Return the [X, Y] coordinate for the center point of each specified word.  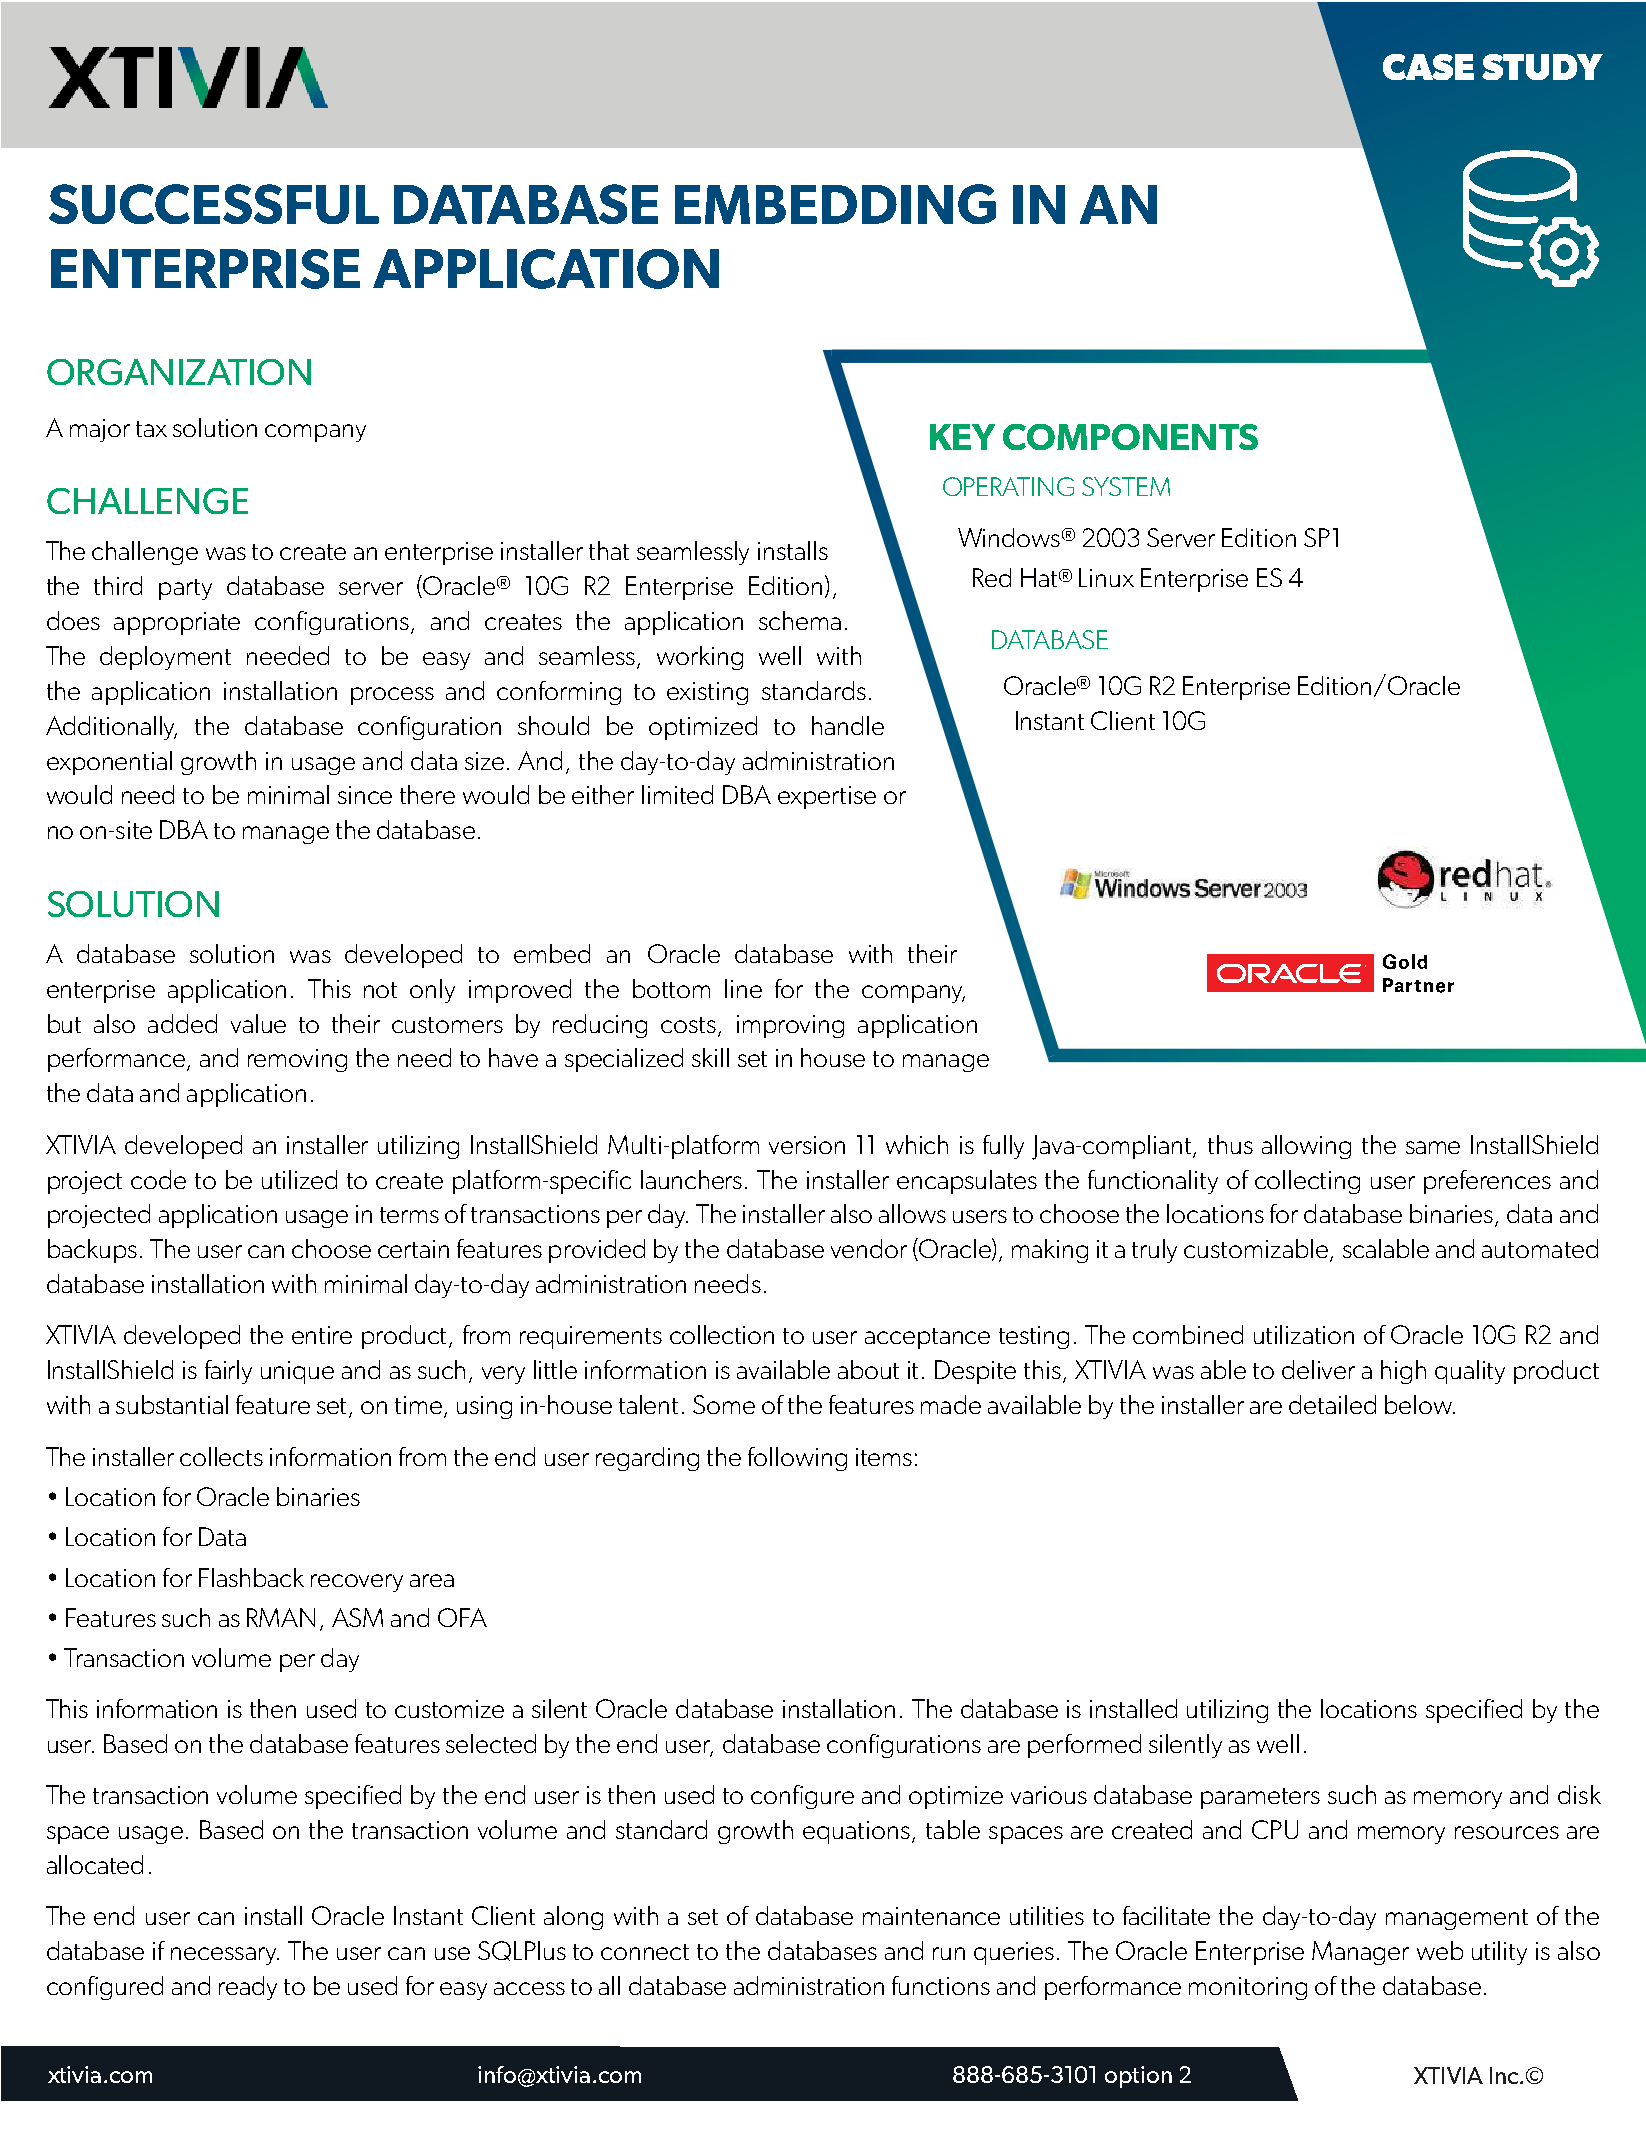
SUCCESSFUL [214, 204]
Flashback [251, 1577]
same [1433, 1147]
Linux [1106, 577]
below [1419, 1404]
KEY [962, 437]
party [185, 589]
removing [297, 1060]
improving [790, 1026]
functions [941, 1985]
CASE [1428, 67]
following [797, 1459]
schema [800, 620]
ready [248, 1988]
